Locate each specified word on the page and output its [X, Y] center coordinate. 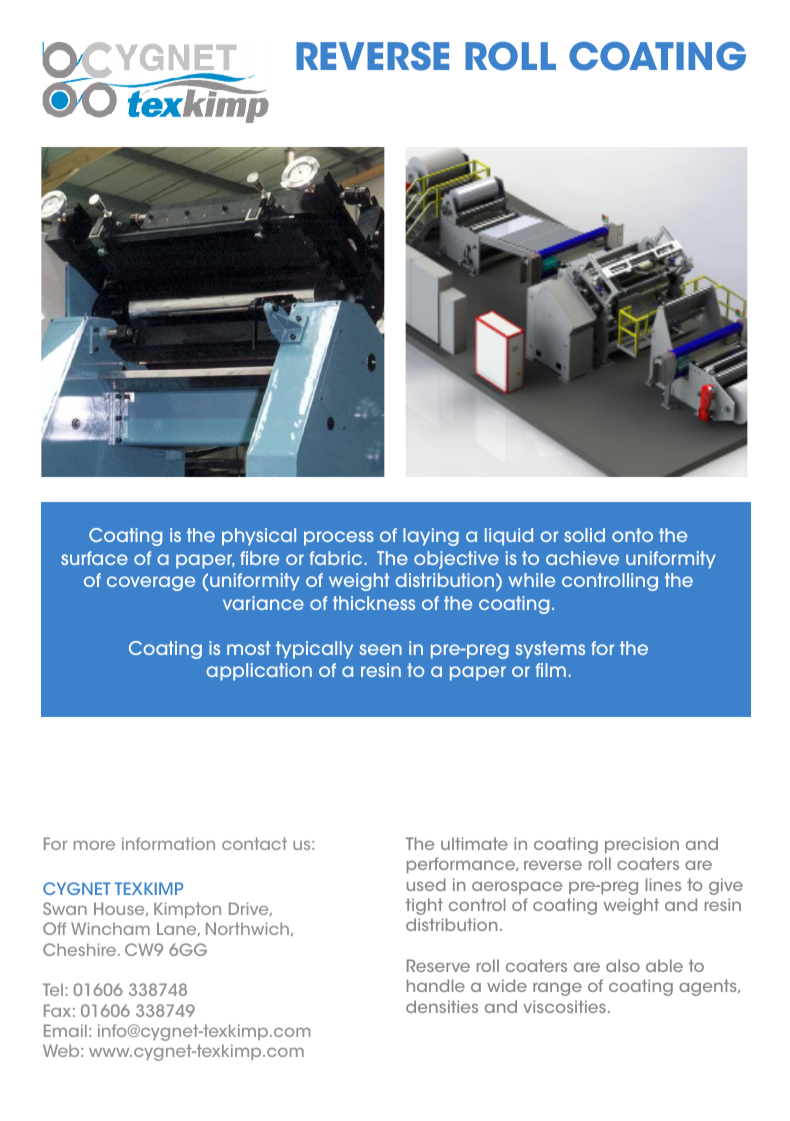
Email [65, 1030]
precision [642, 845]
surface [94, 558]
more [94, 845]
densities [442, 1006]
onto [632, 535]
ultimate [474, 843]
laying [431, 537]
